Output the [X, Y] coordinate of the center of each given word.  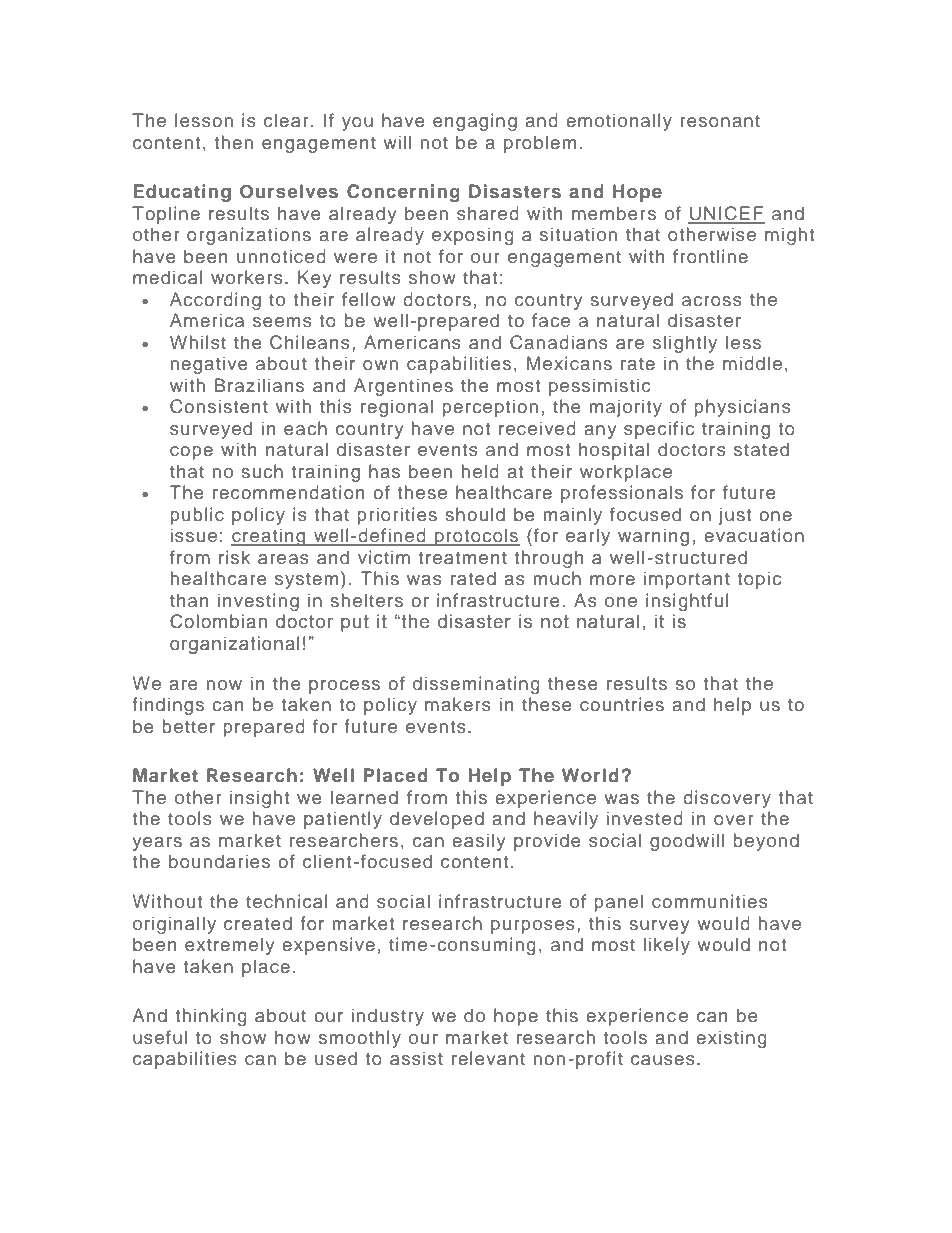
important [687, 580]
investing [258, 602]
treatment [462, 558]
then [233, 142]
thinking [211, 1017]
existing [731, 1039]
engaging [475, 122]
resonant [720, 121]
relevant [488, 1058]
